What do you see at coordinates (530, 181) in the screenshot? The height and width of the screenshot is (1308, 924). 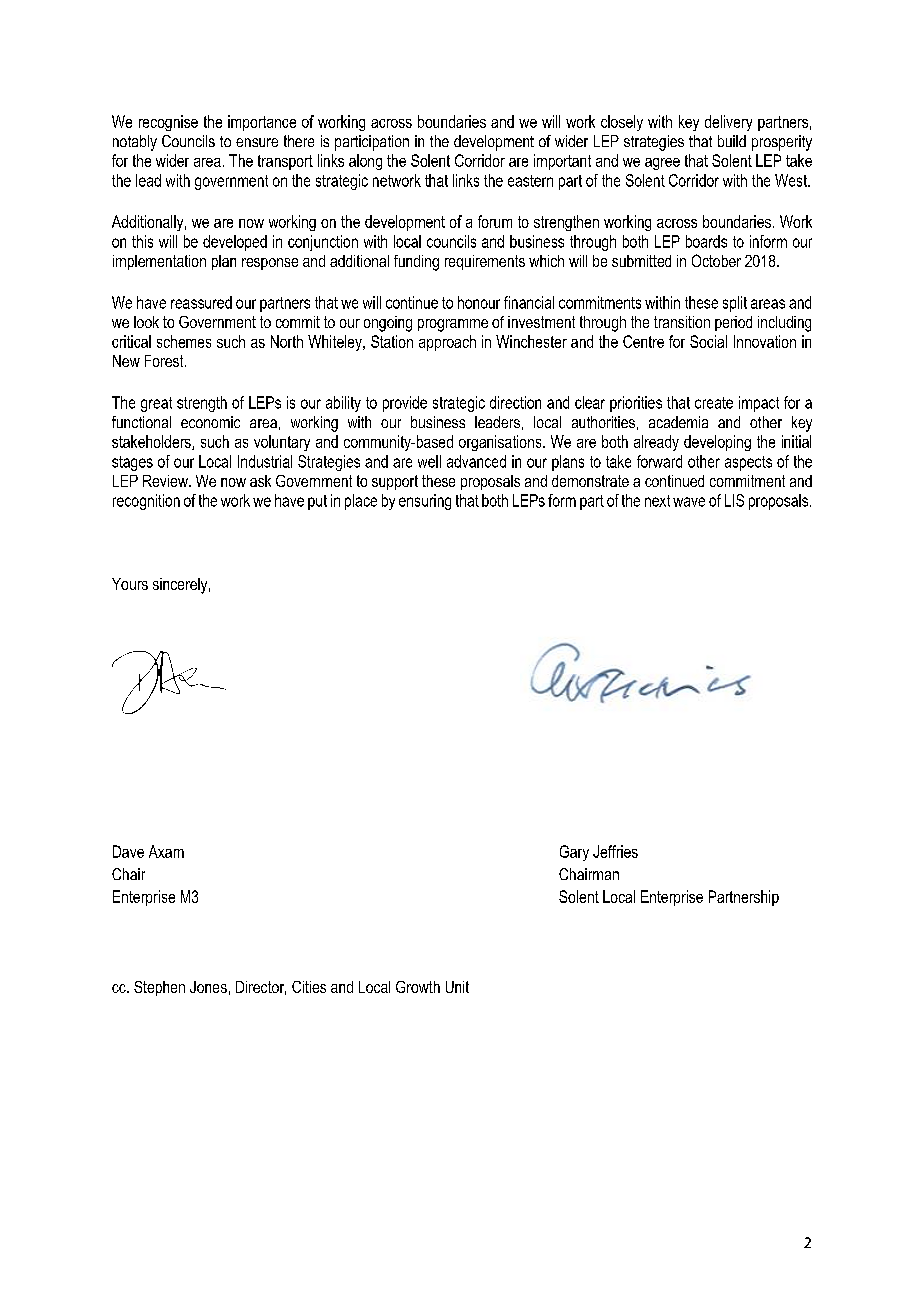 I see `eastern` at bounding box center [530, 181].
